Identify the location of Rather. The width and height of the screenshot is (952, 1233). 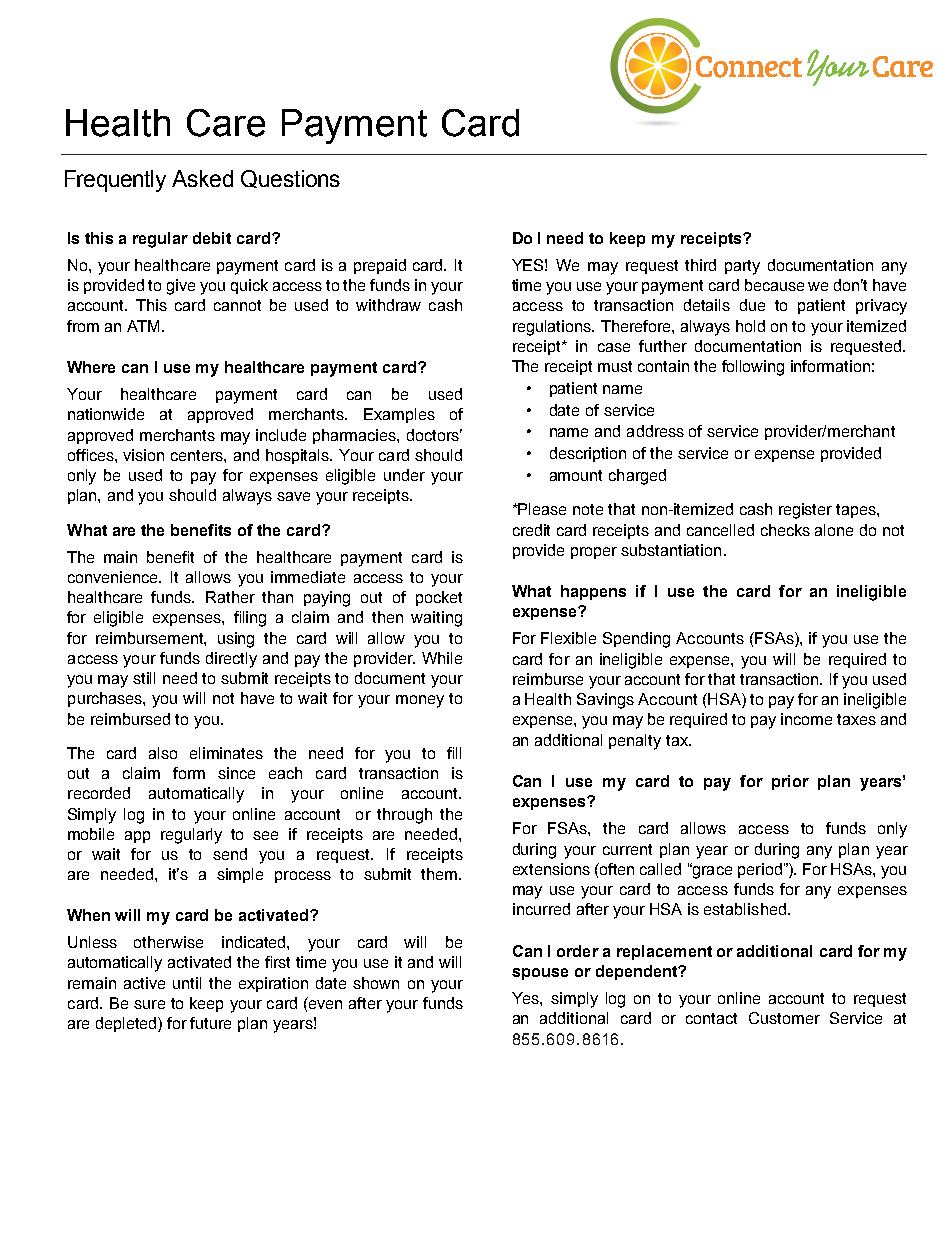
(230, 597).
